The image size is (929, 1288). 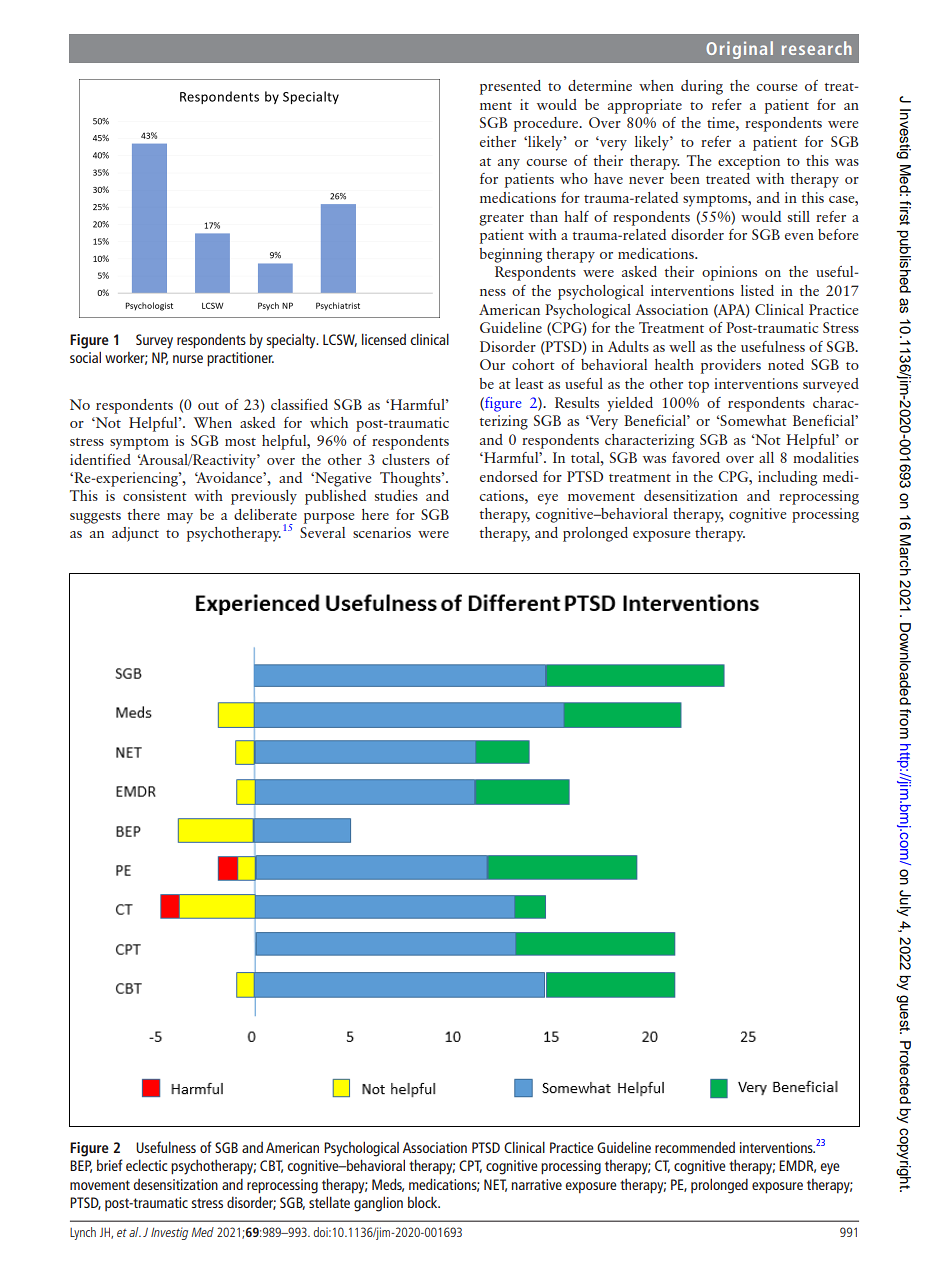 What do you see at coordinates (739, 50) in the screenshot?
I see `Original` at bounding box center [739, 50].
